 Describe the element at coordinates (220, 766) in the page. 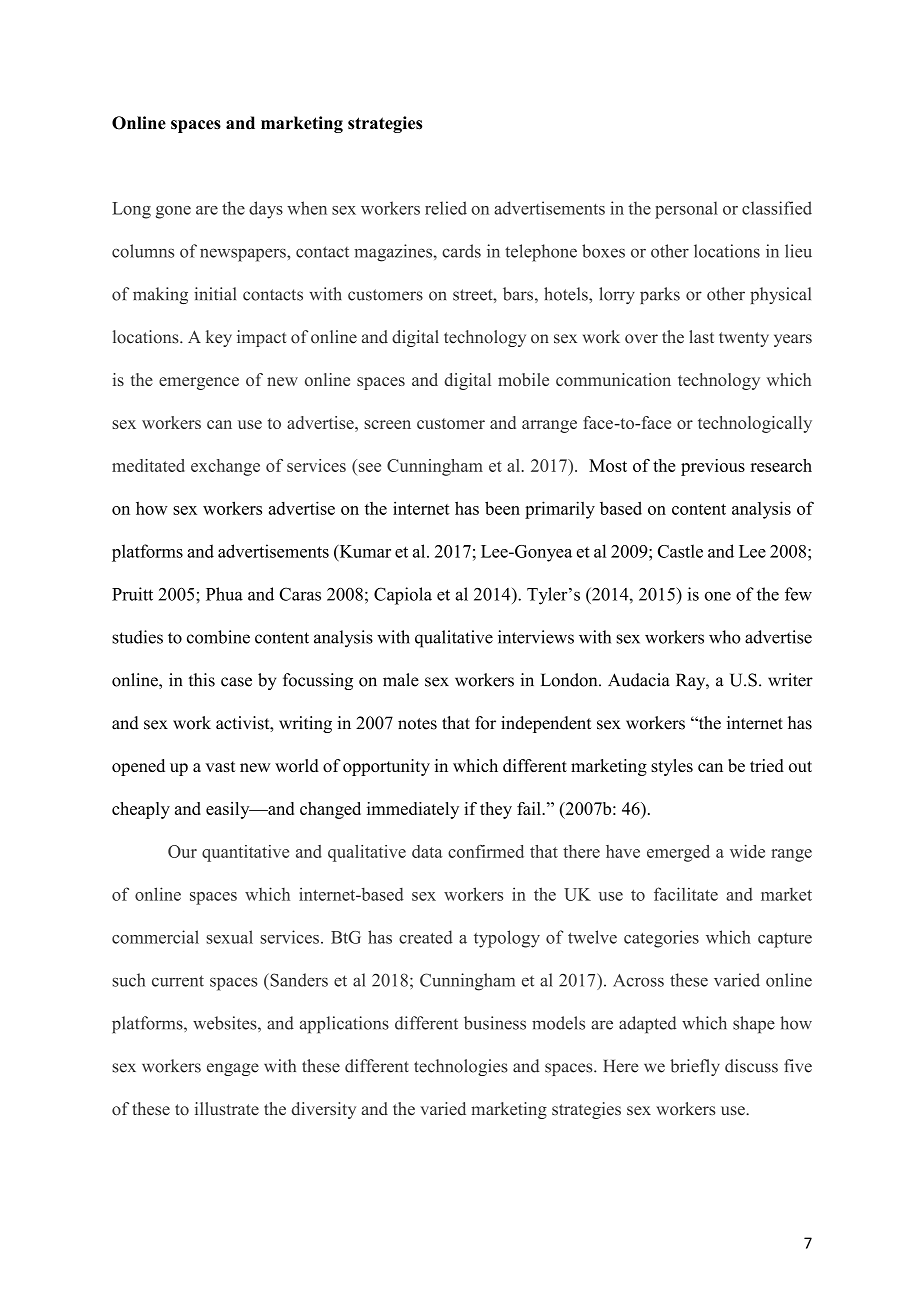

I see `vast` at that location.
